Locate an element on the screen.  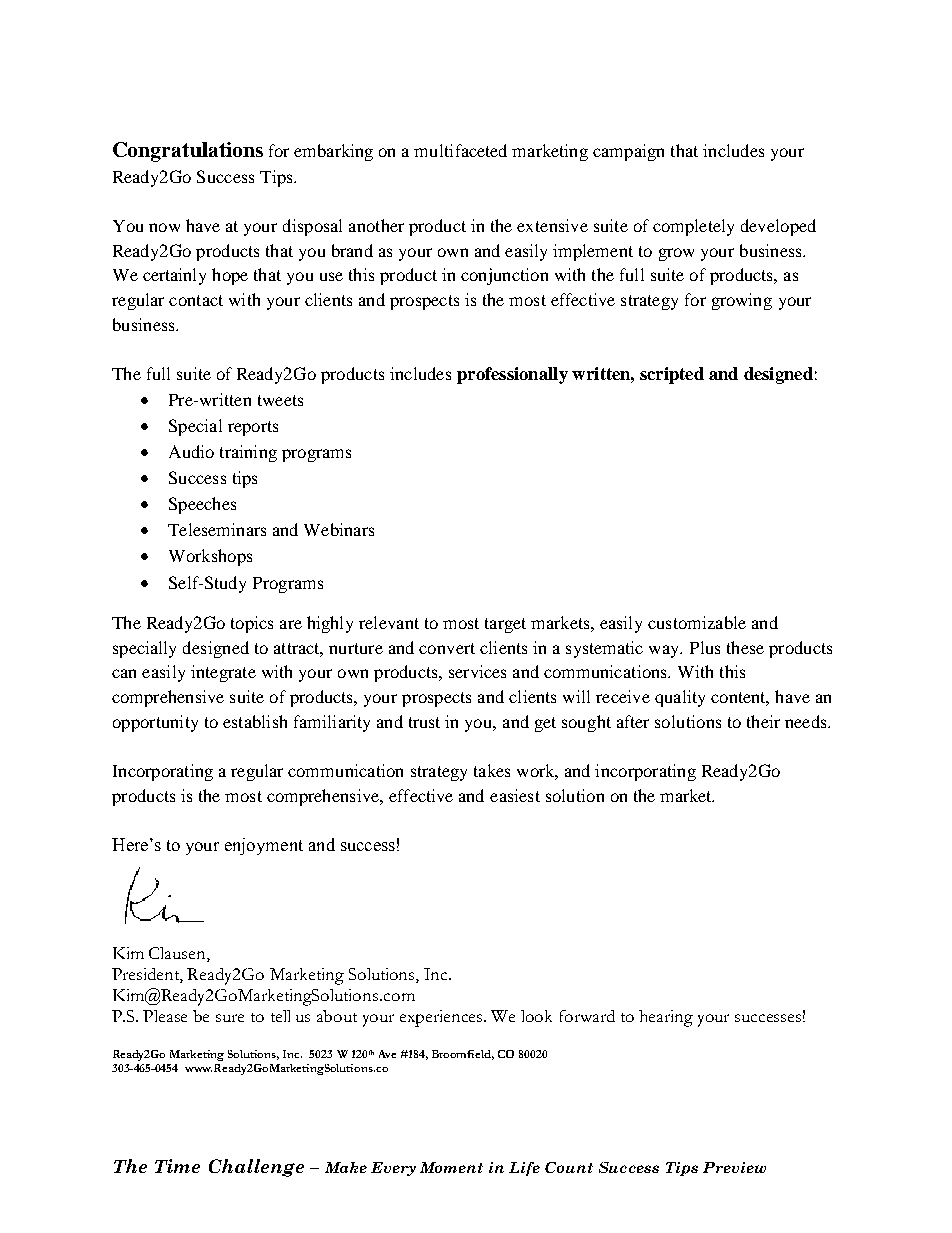
Congratulations is located at coordinates (188, 152).
